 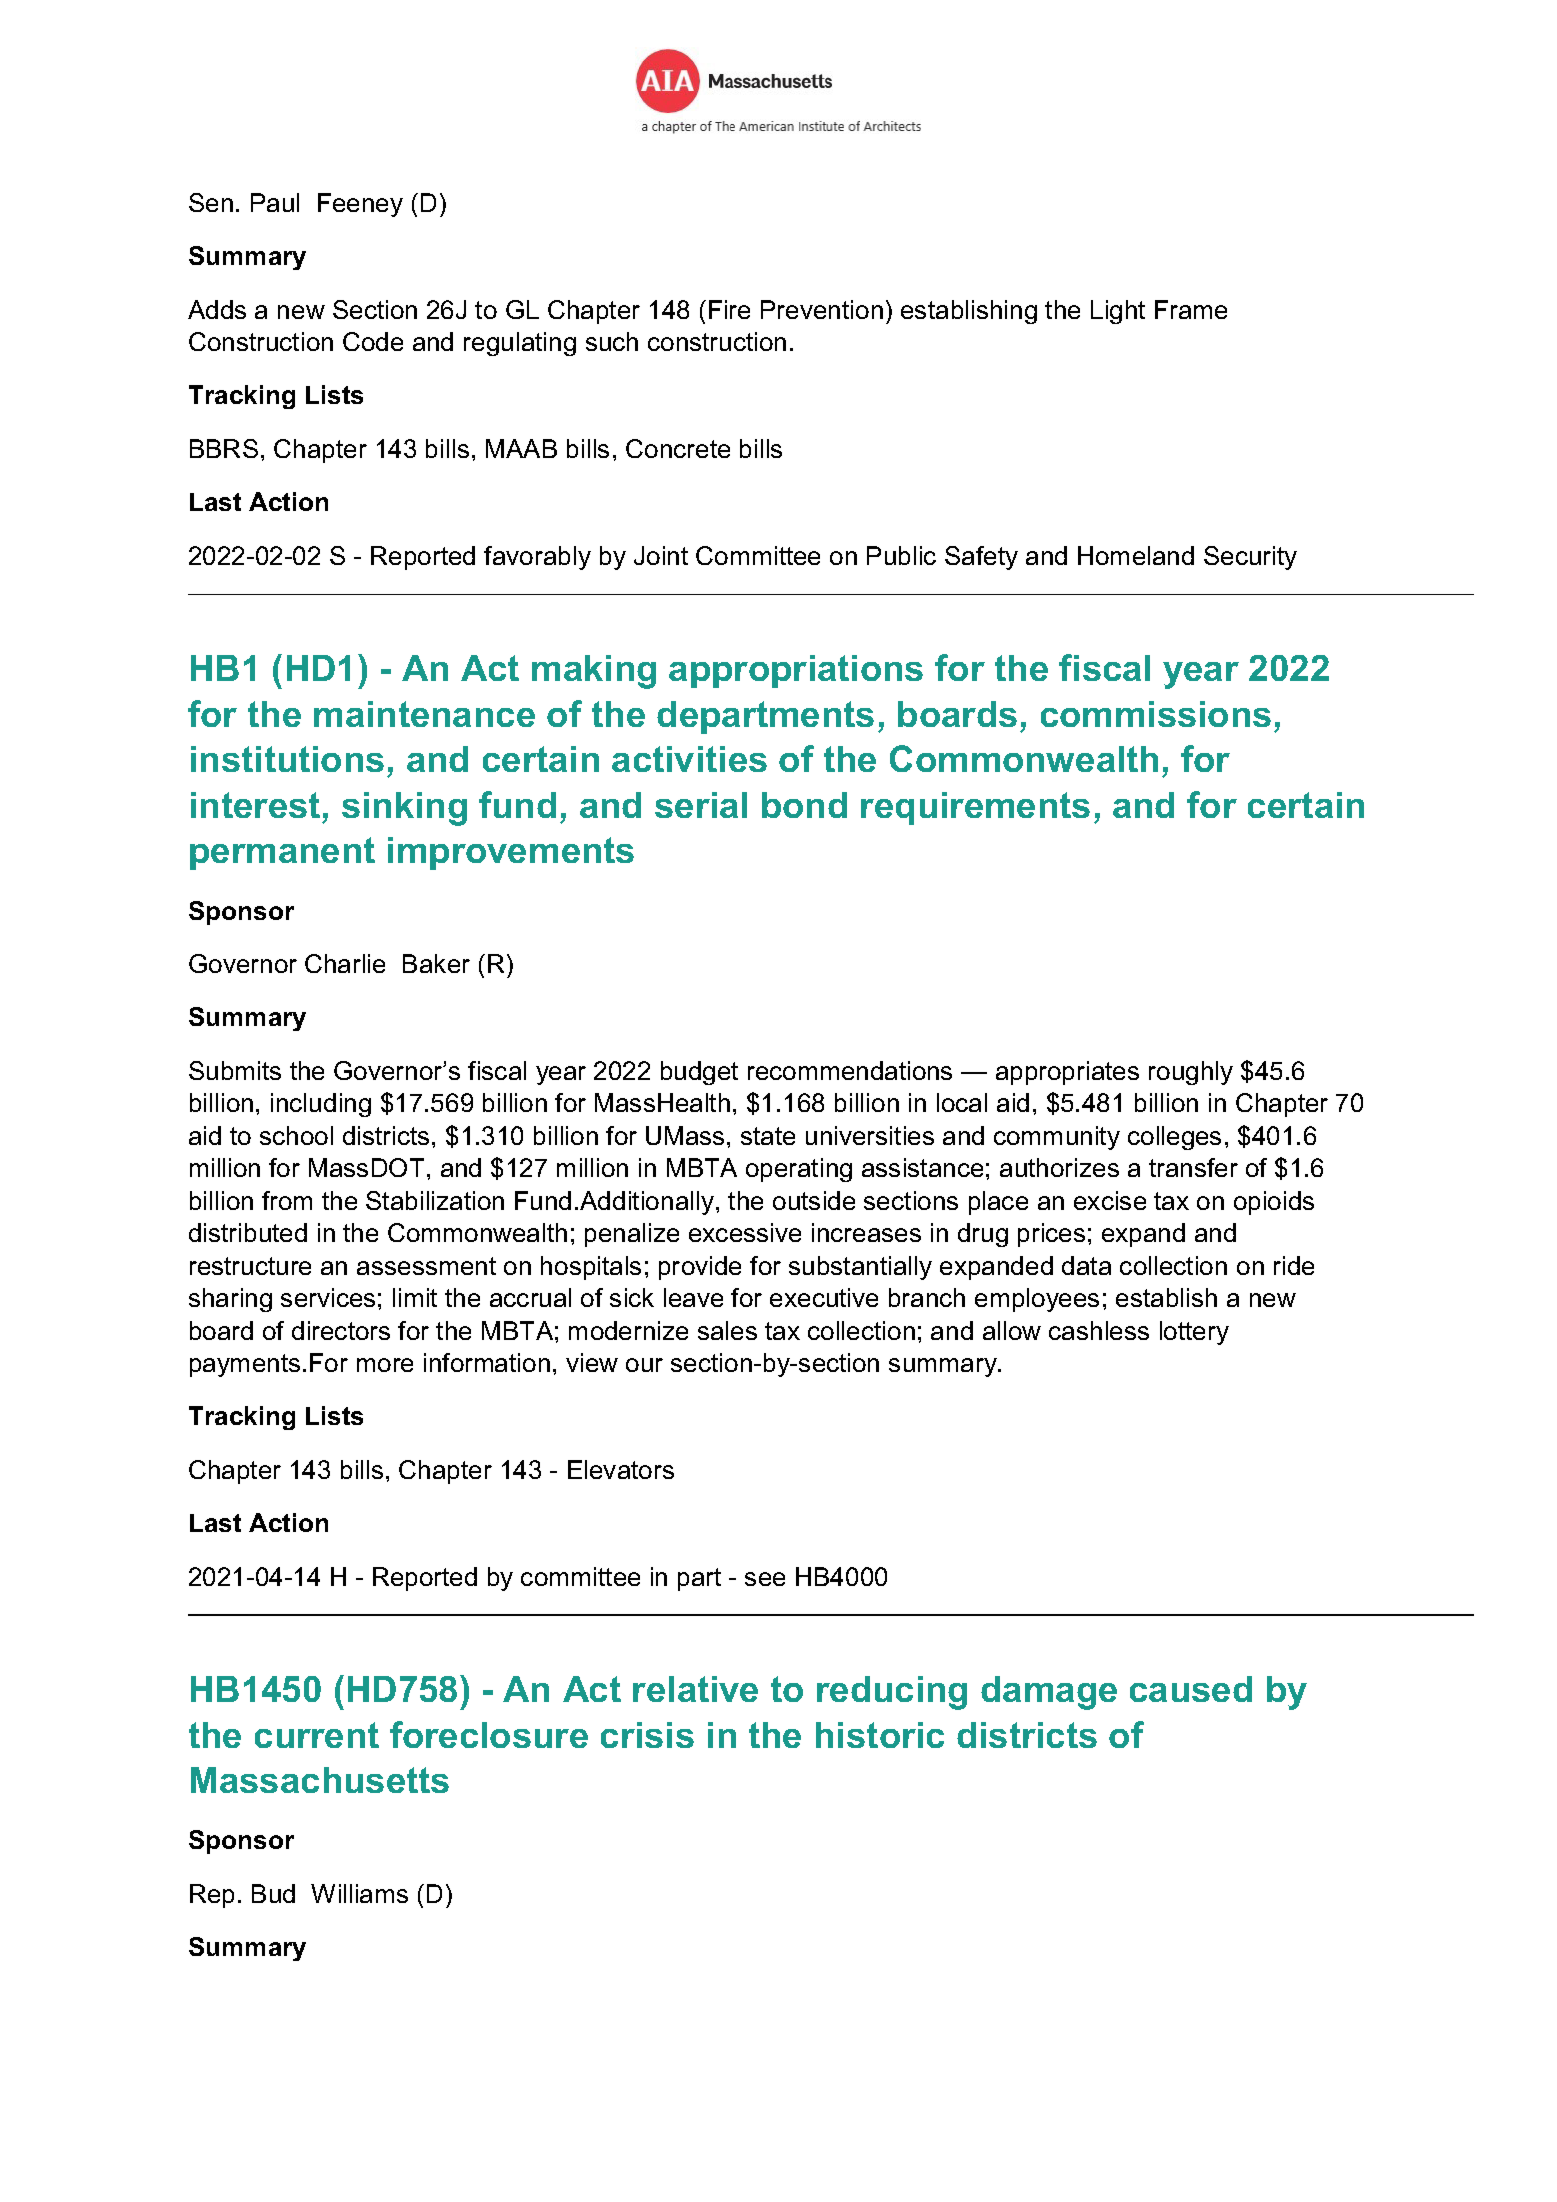 I want to click on favorably, so click(x=537, y=558).
